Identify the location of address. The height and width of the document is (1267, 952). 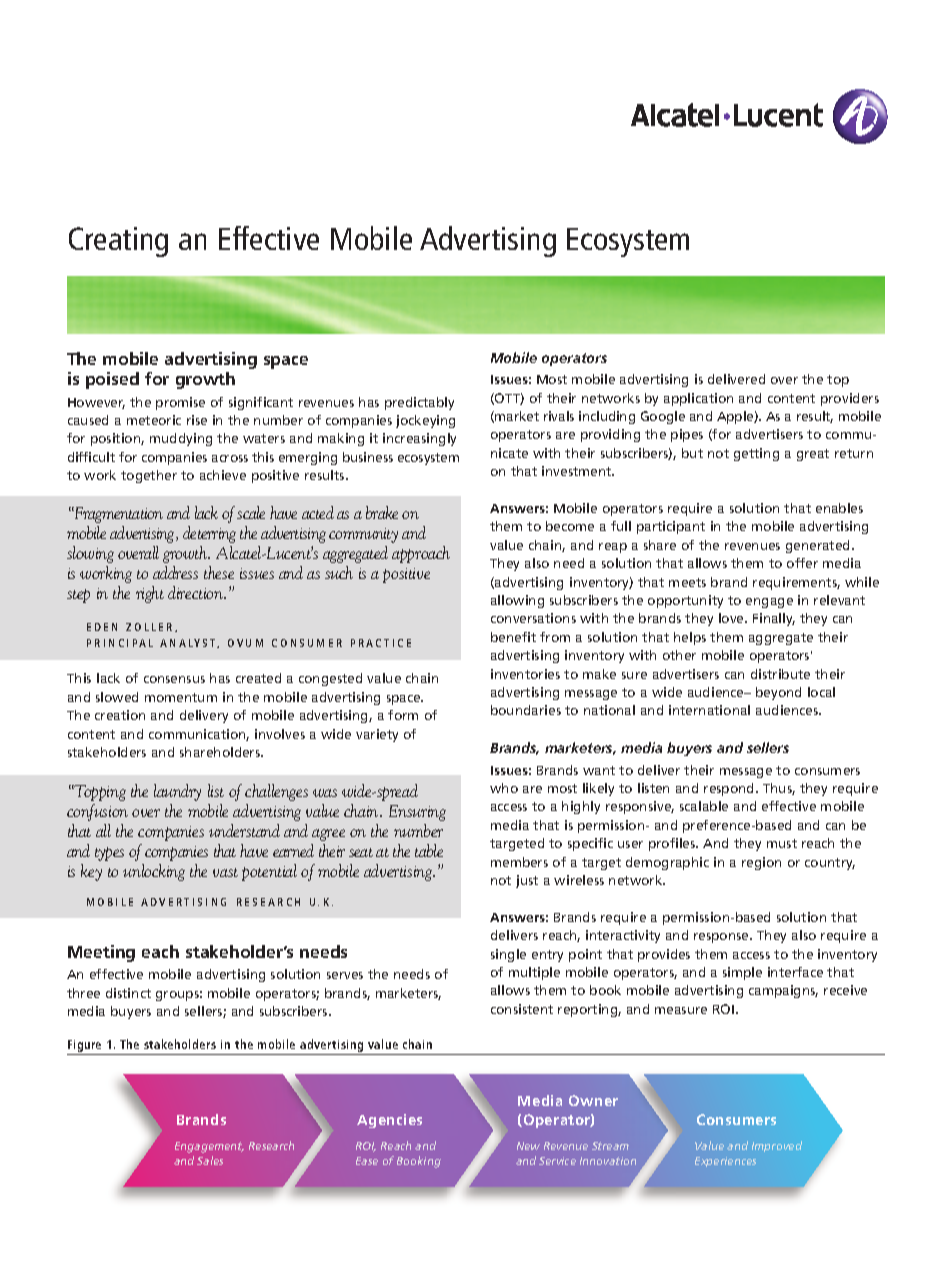
(175, 572).
